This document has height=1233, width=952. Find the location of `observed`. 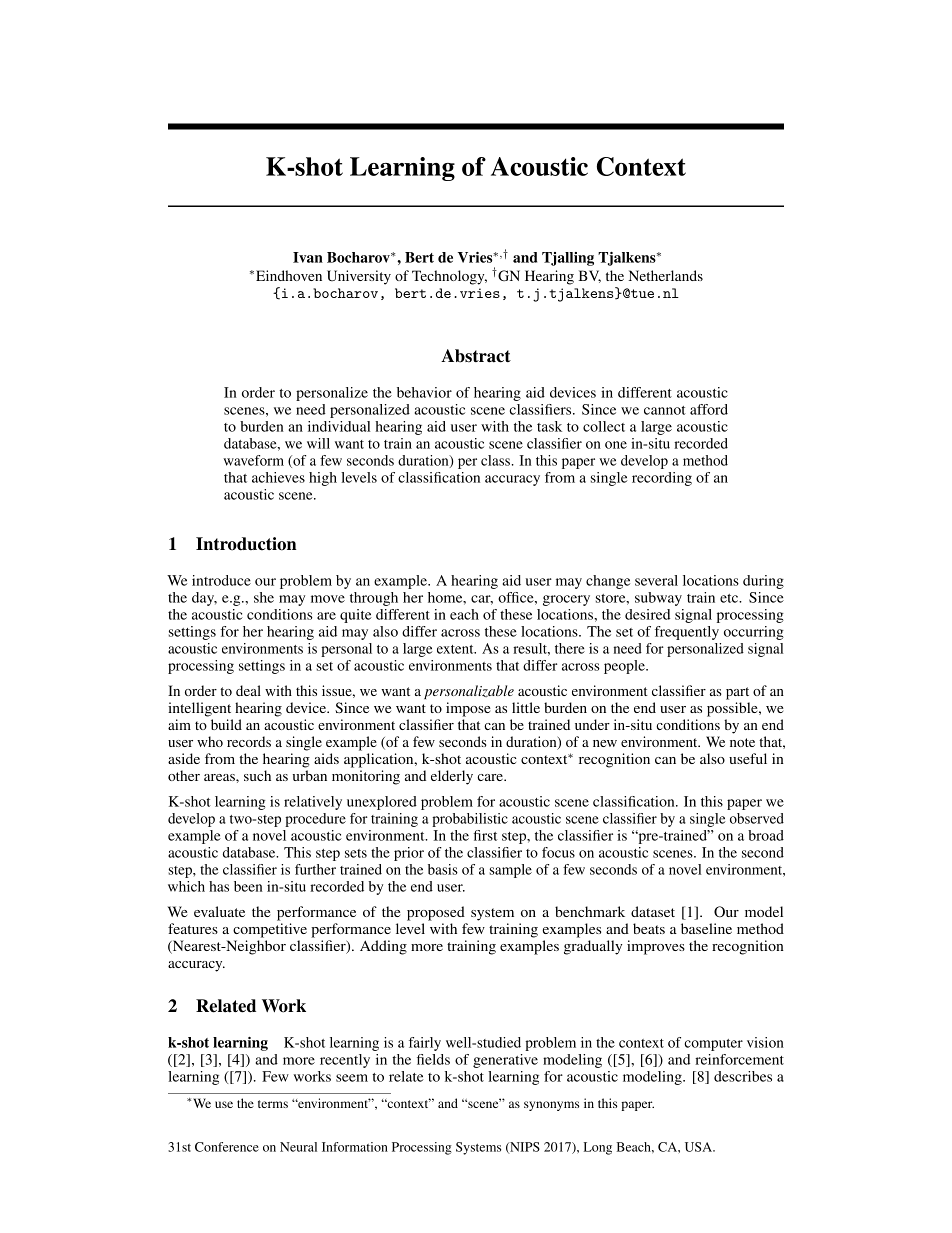

observed is located at coordinates (757, 818).
